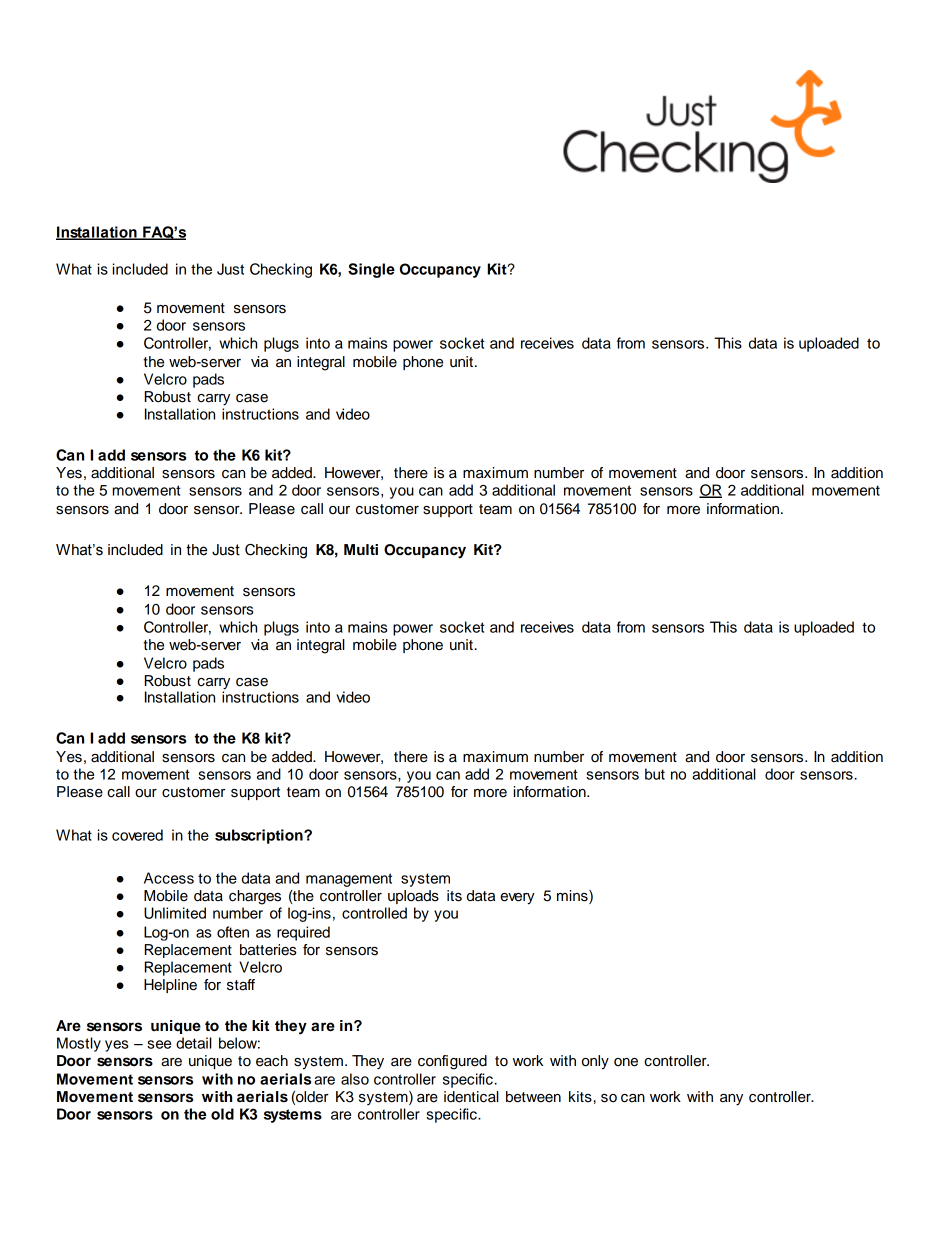  Describe the element at coordinates (595, 1062) in the page. I see `only` at that location.
